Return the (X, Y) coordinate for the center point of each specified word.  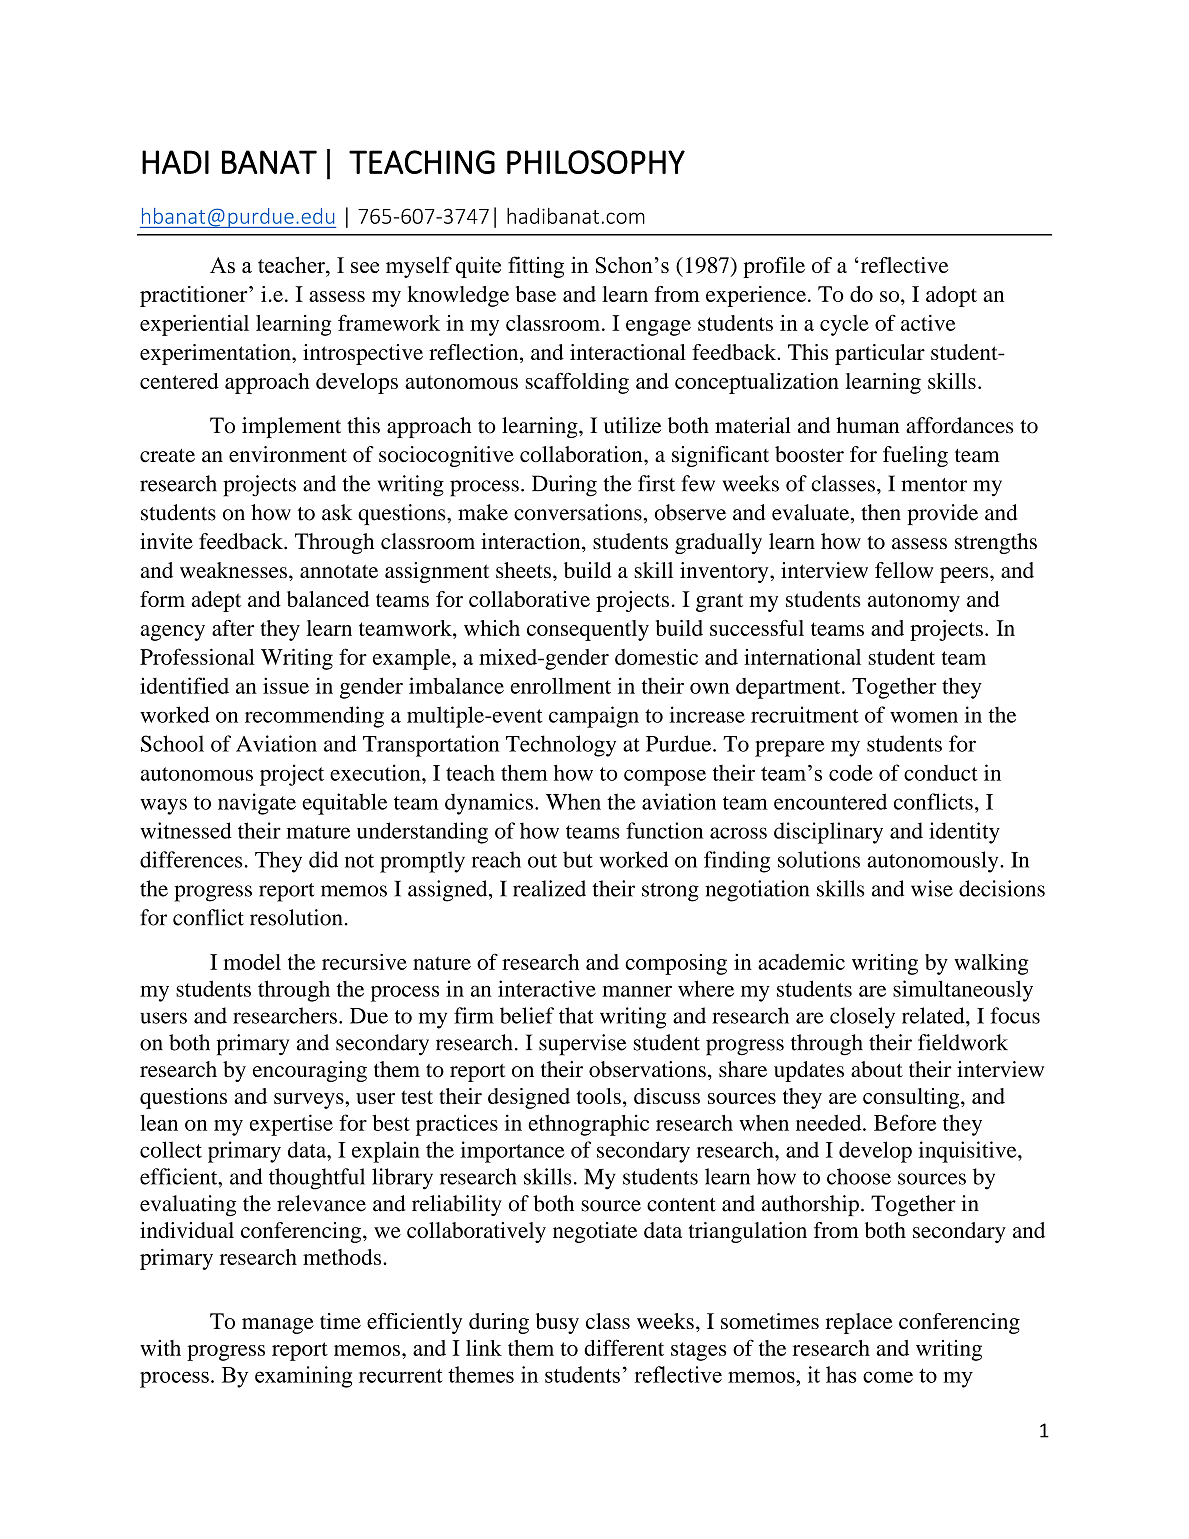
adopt (951, 296)
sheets (523, 570)
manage (278, 1326)
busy (557, 1323)
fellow (904, 570)
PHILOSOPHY (596, 162)
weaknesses (233, 570)
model (252, 962)
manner (637, 991)
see (365, 267)
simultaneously (963, 991)
